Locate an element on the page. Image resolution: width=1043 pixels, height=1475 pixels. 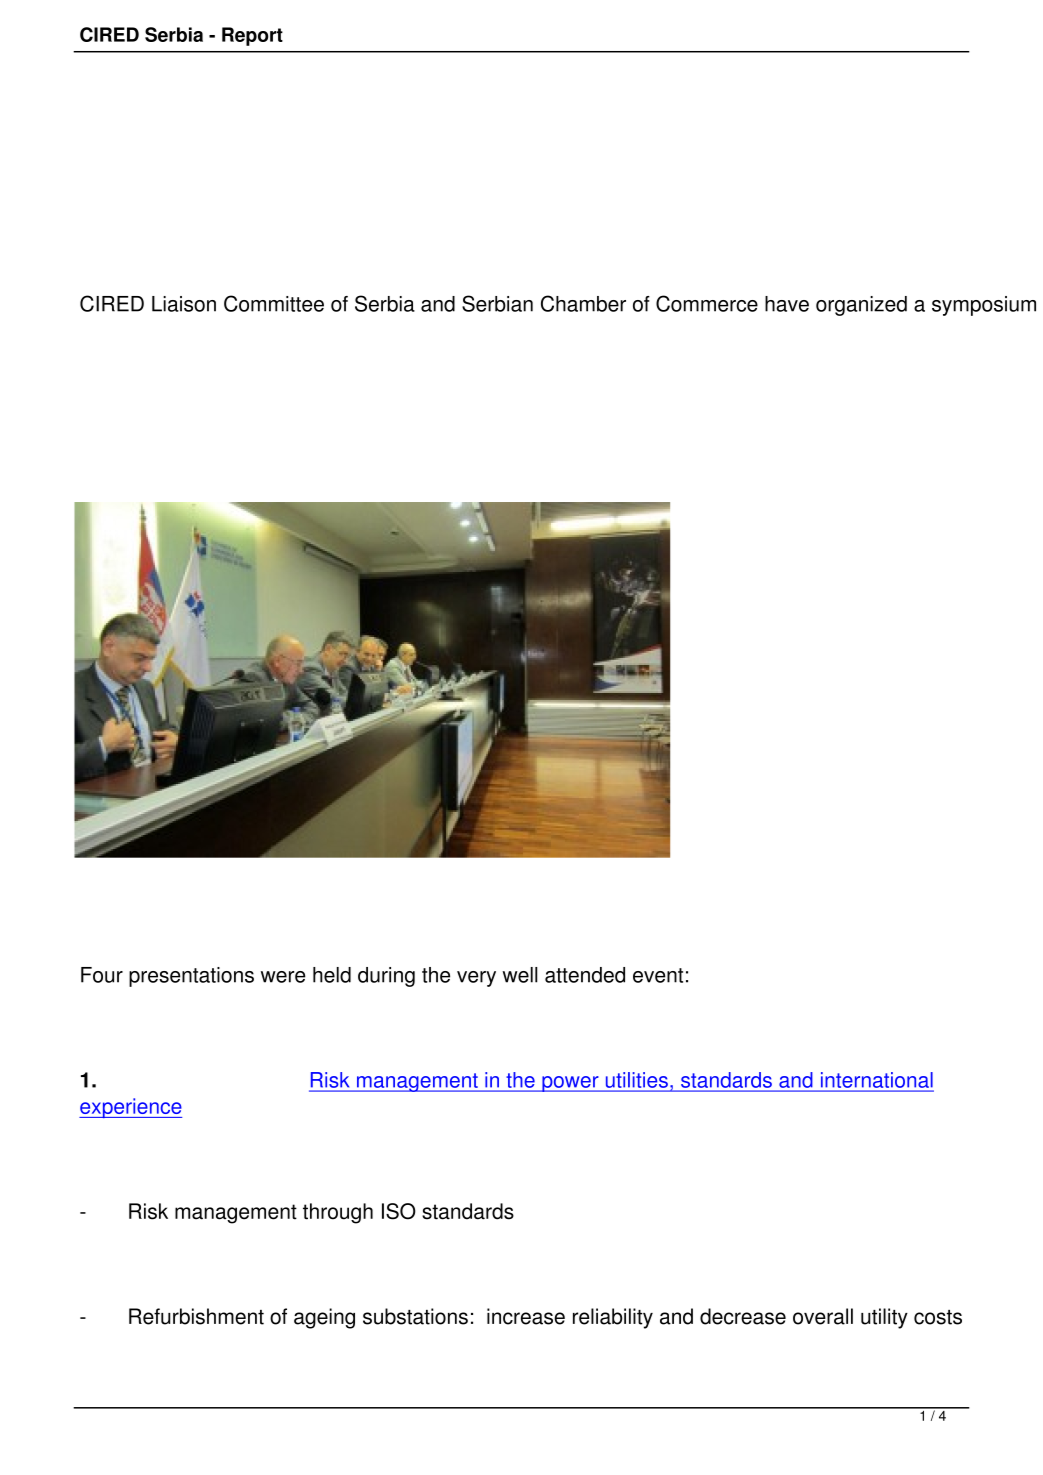
Report is located at coordinates (252, 36).
